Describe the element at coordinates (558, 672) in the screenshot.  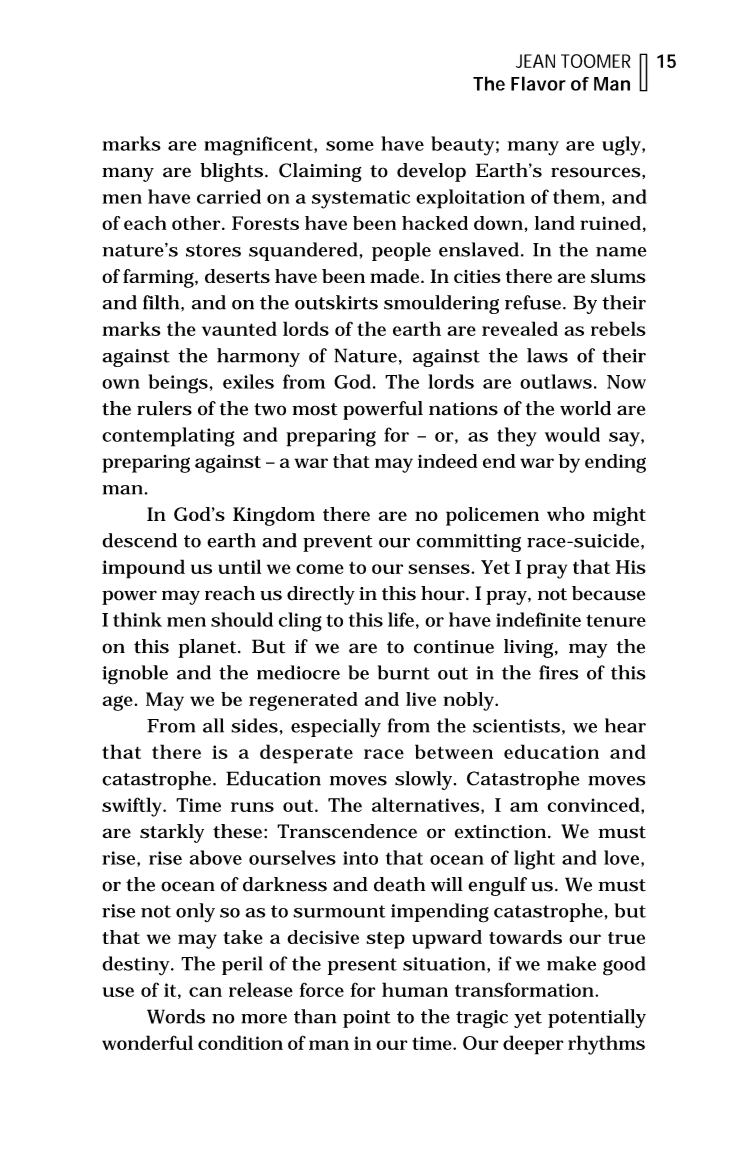
I see `fires` at that location.
